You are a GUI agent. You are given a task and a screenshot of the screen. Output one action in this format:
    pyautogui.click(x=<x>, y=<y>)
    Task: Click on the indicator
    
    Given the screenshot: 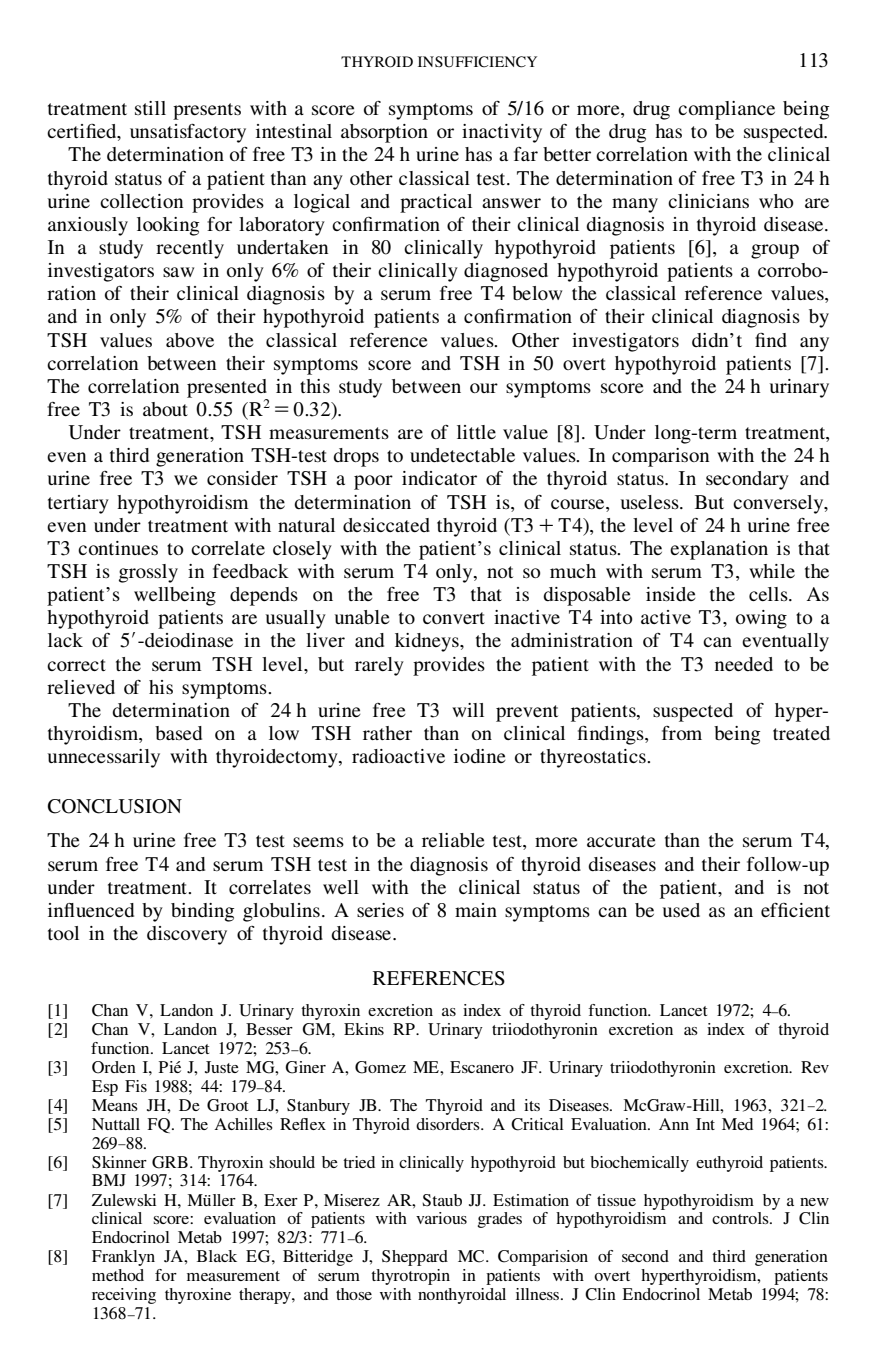 What is the action you would take?
    pyautogui.click(x=439, y=478)
